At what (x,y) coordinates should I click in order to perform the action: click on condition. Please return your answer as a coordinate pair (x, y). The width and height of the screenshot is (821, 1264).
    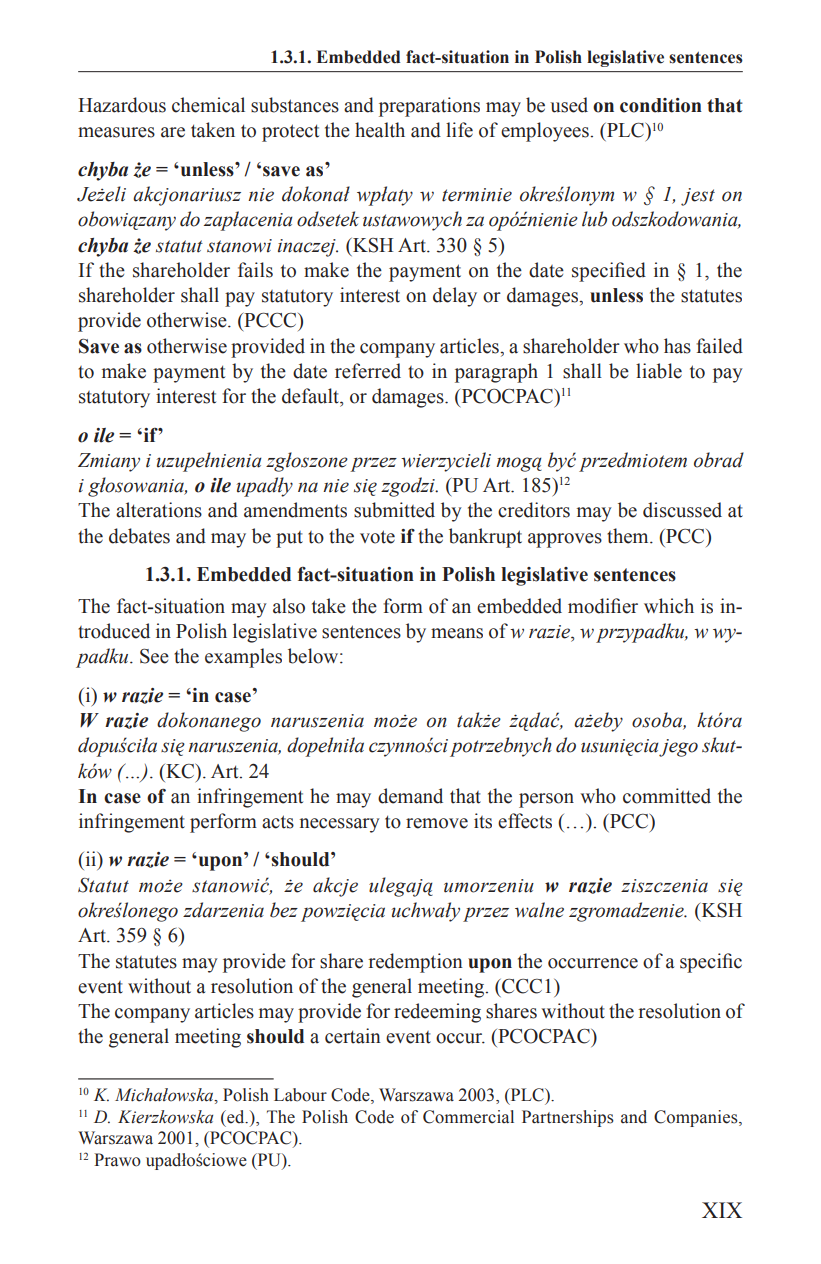
    Looking at the image, I should click on (661, 105).
